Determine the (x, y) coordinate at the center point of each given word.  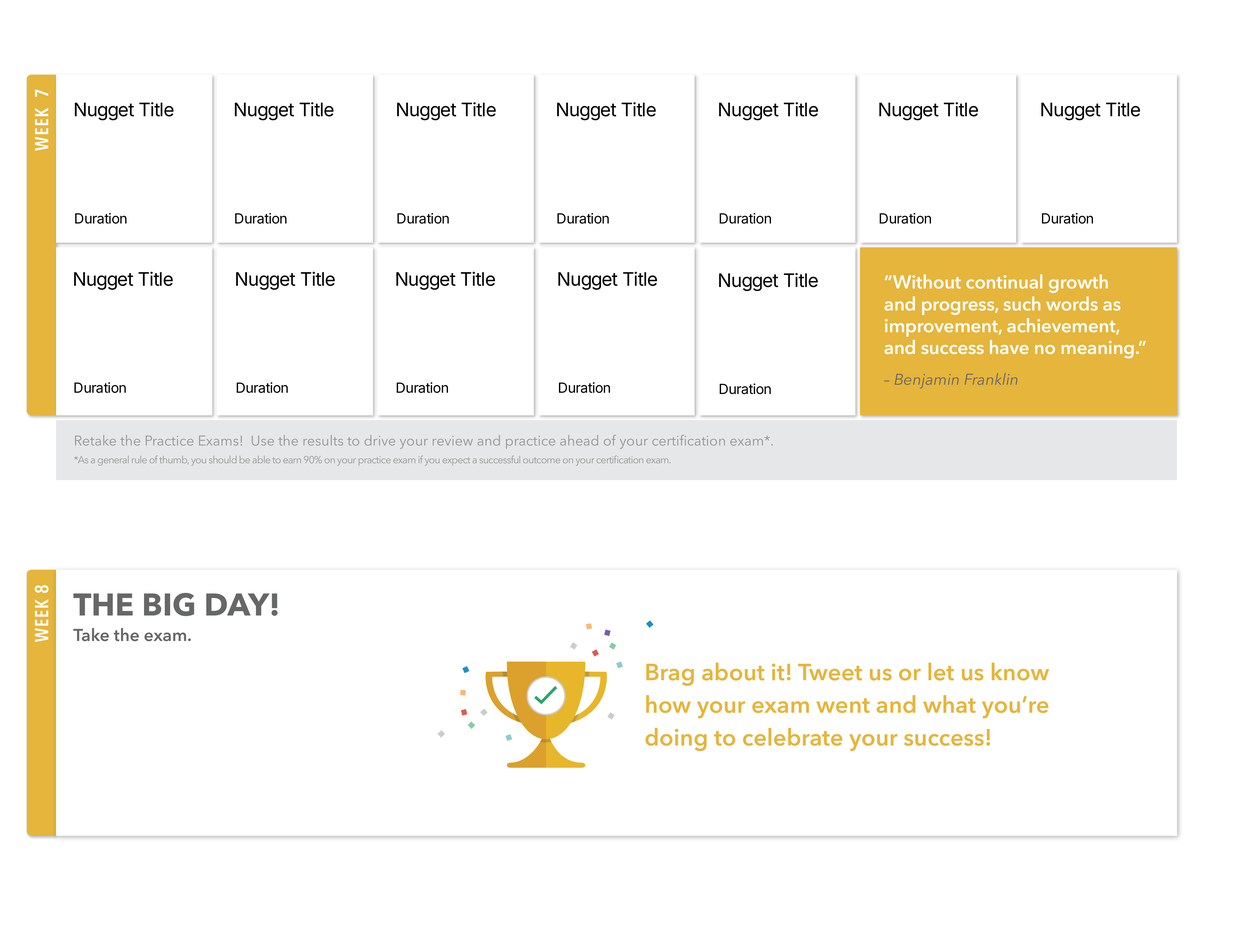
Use (263, 441)
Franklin (991, 379)
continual (1004, 281)
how (668, 704)
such (1022, 303)
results (323, 440)
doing (676, 739)
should (222, 459)
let (941, 672)
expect (456, 461)
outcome (541, 460)
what (949, 704)
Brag (670, 675)
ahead (579, 440)
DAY (239, 604)
